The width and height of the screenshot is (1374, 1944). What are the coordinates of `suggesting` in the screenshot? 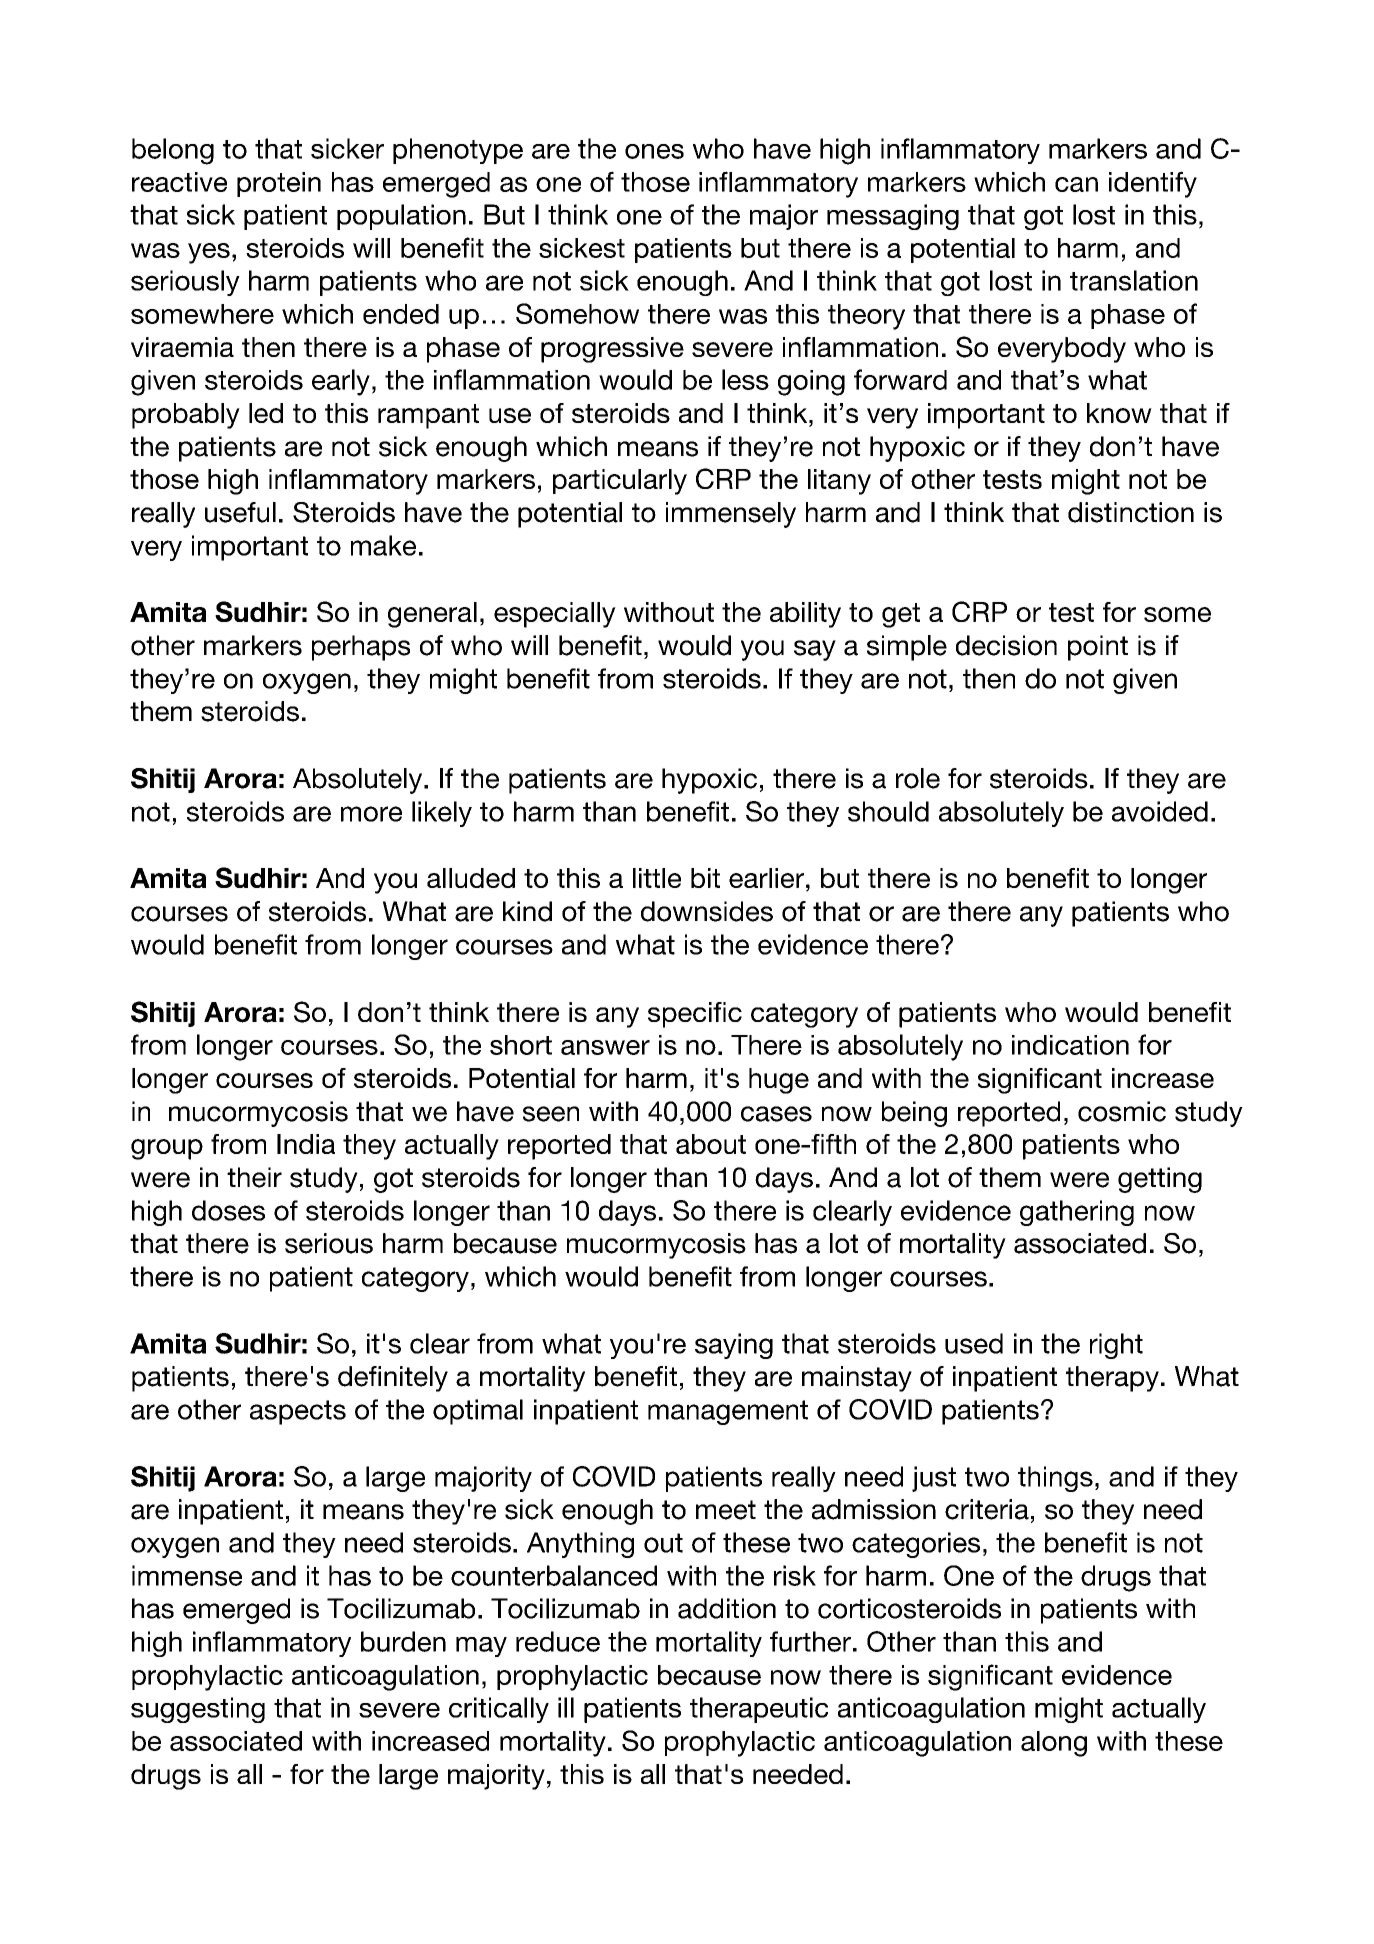 It's located at (198, 1710).
